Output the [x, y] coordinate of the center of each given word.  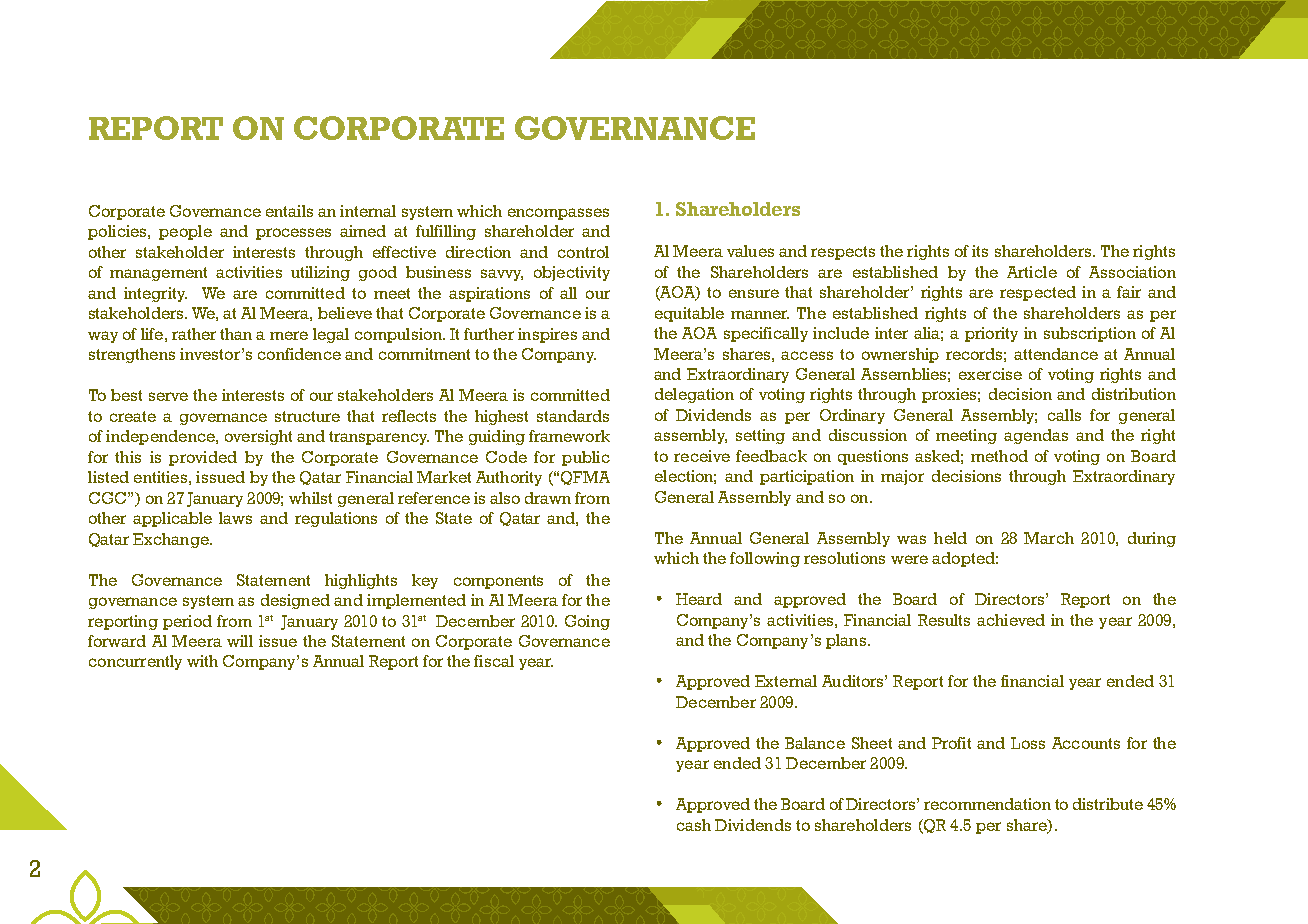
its [980, 251]
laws [235, 518]
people [185, 232]
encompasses [558, 214]
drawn [548, 498]
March [1049, 538]
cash [694, 825]
